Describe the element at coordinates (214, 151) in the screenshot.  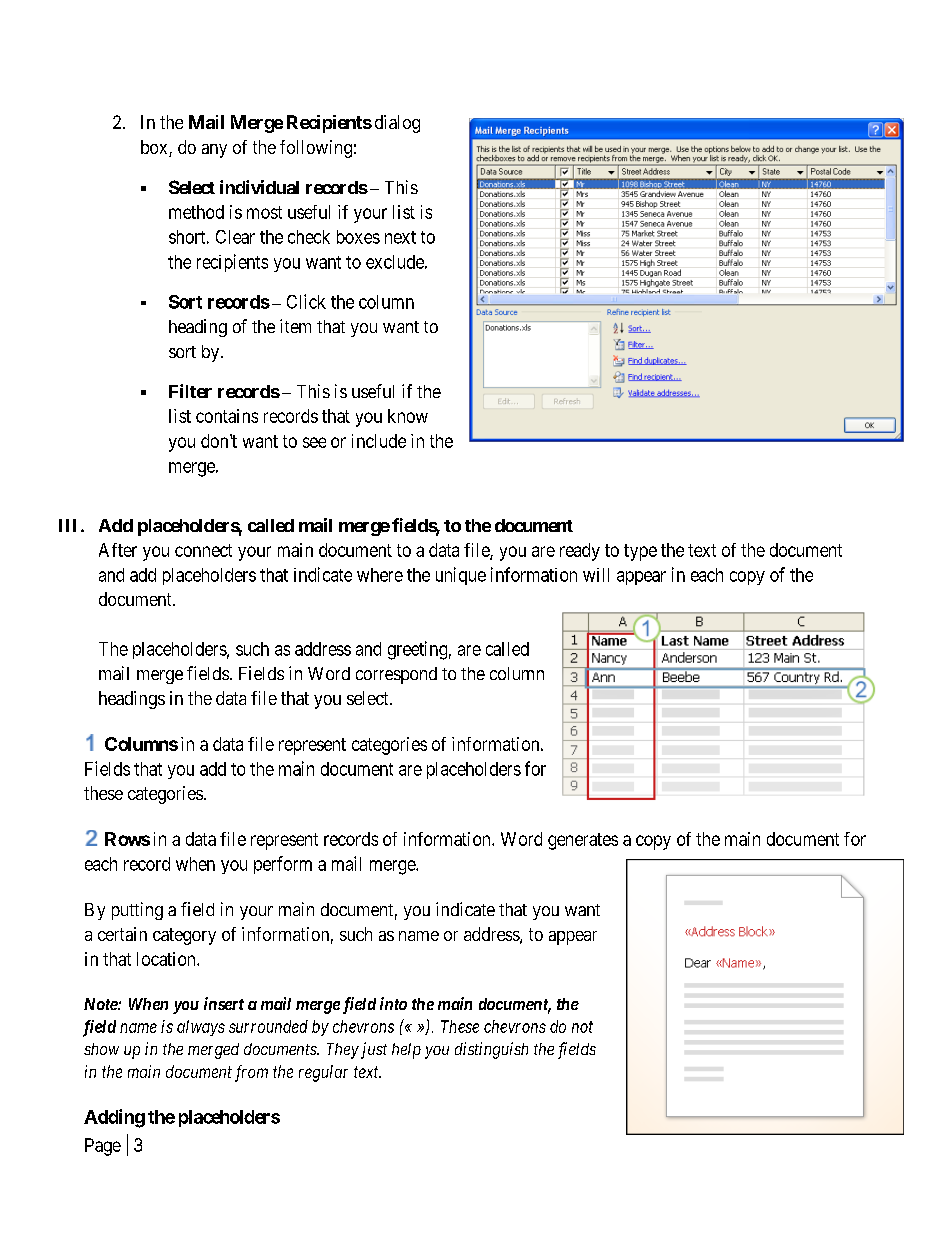
I see `any` at that location.
